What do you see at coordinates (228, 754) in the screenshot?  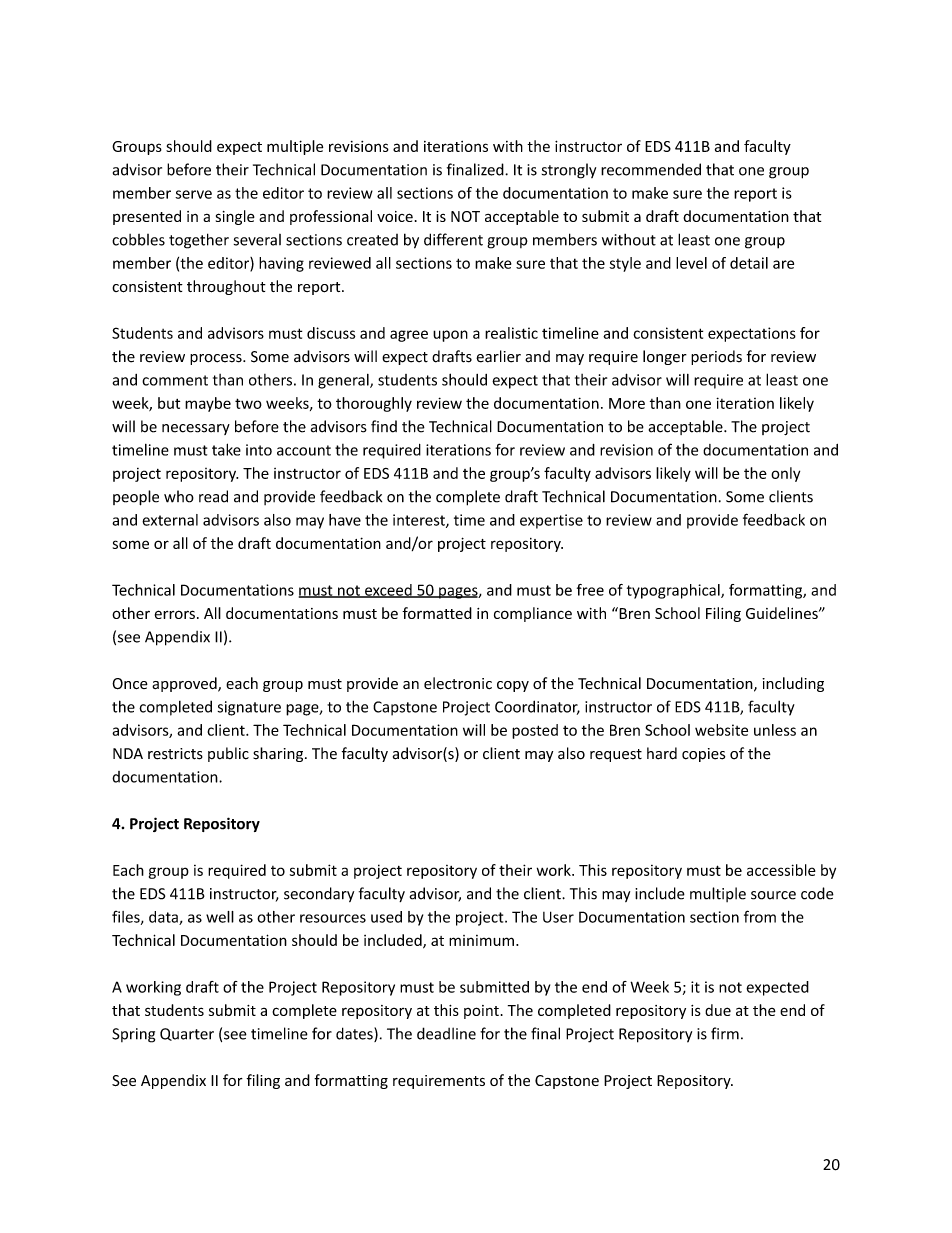 I see `public` at bounding box center [228, 754].
